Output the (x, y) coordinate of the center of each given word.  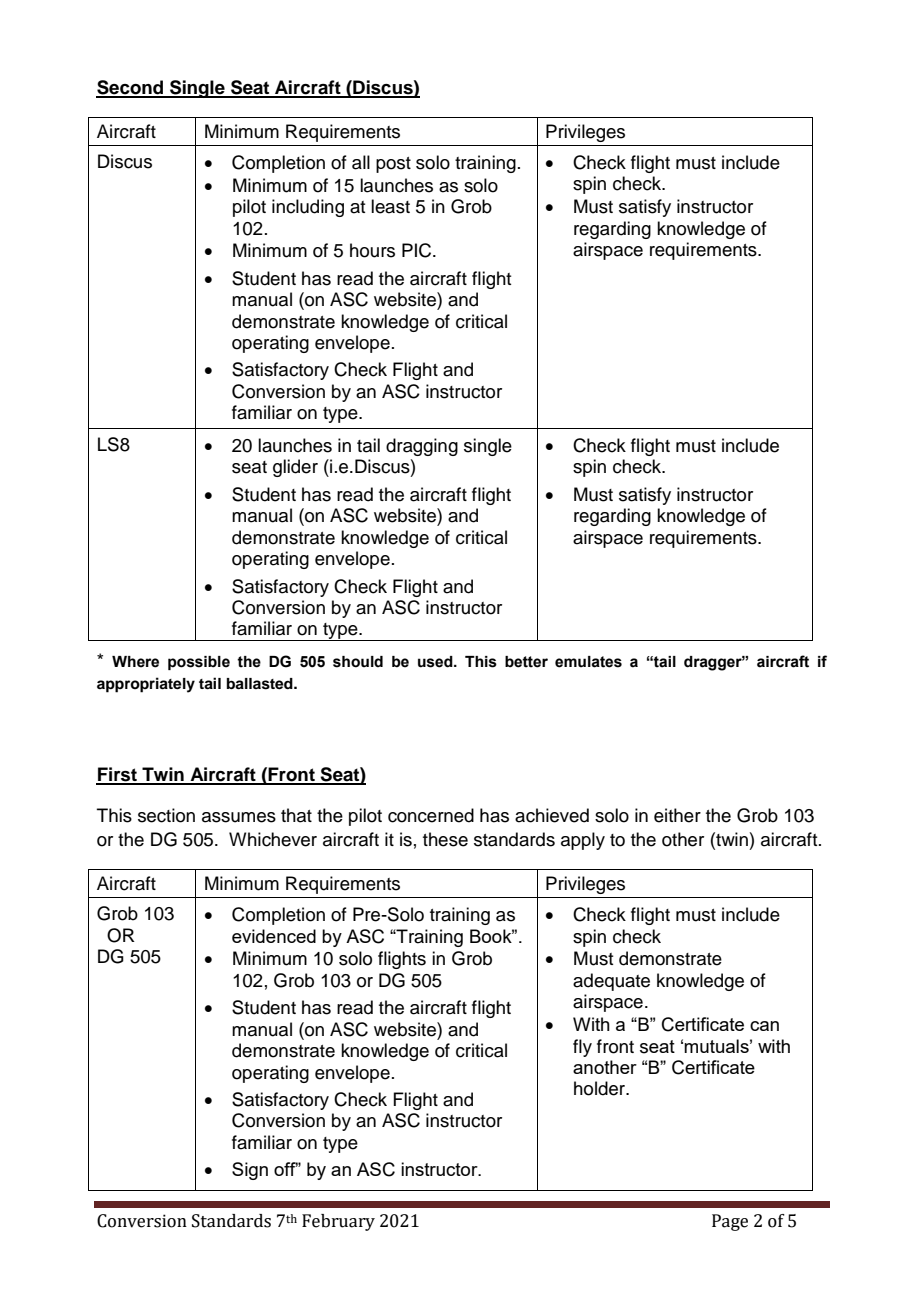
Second (131, 88)
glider (295, 468)
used (436, 662)
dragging (422, 447)
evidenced (274, 936)
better (526, 662)
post (393, 165)
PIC (418, 250)
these (445, 839)
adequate (611, 982)
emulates (588, 662)
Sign (250, 1171)
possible (199, 663)
